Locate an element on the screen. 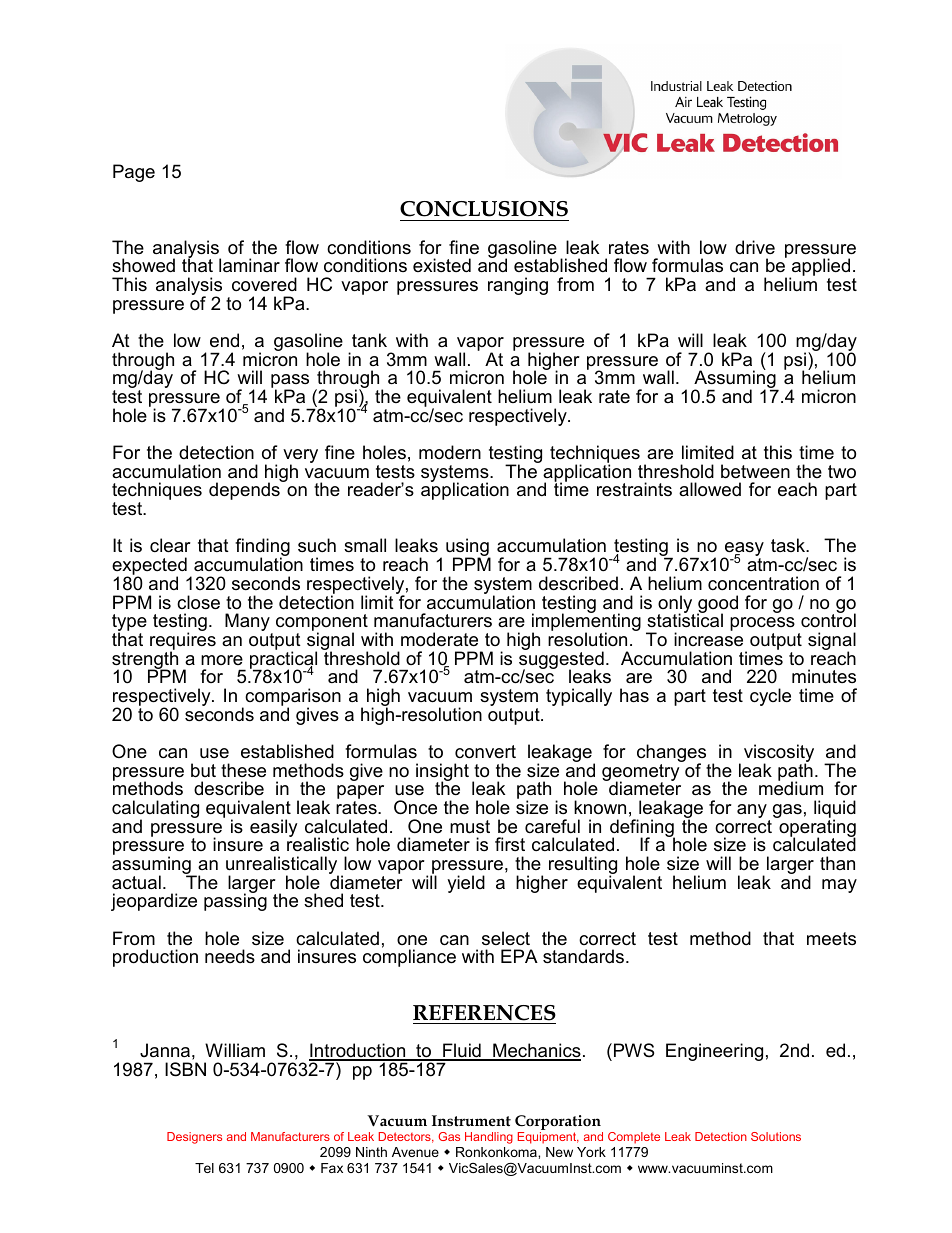  easily is located at coordinates (274, 828).
